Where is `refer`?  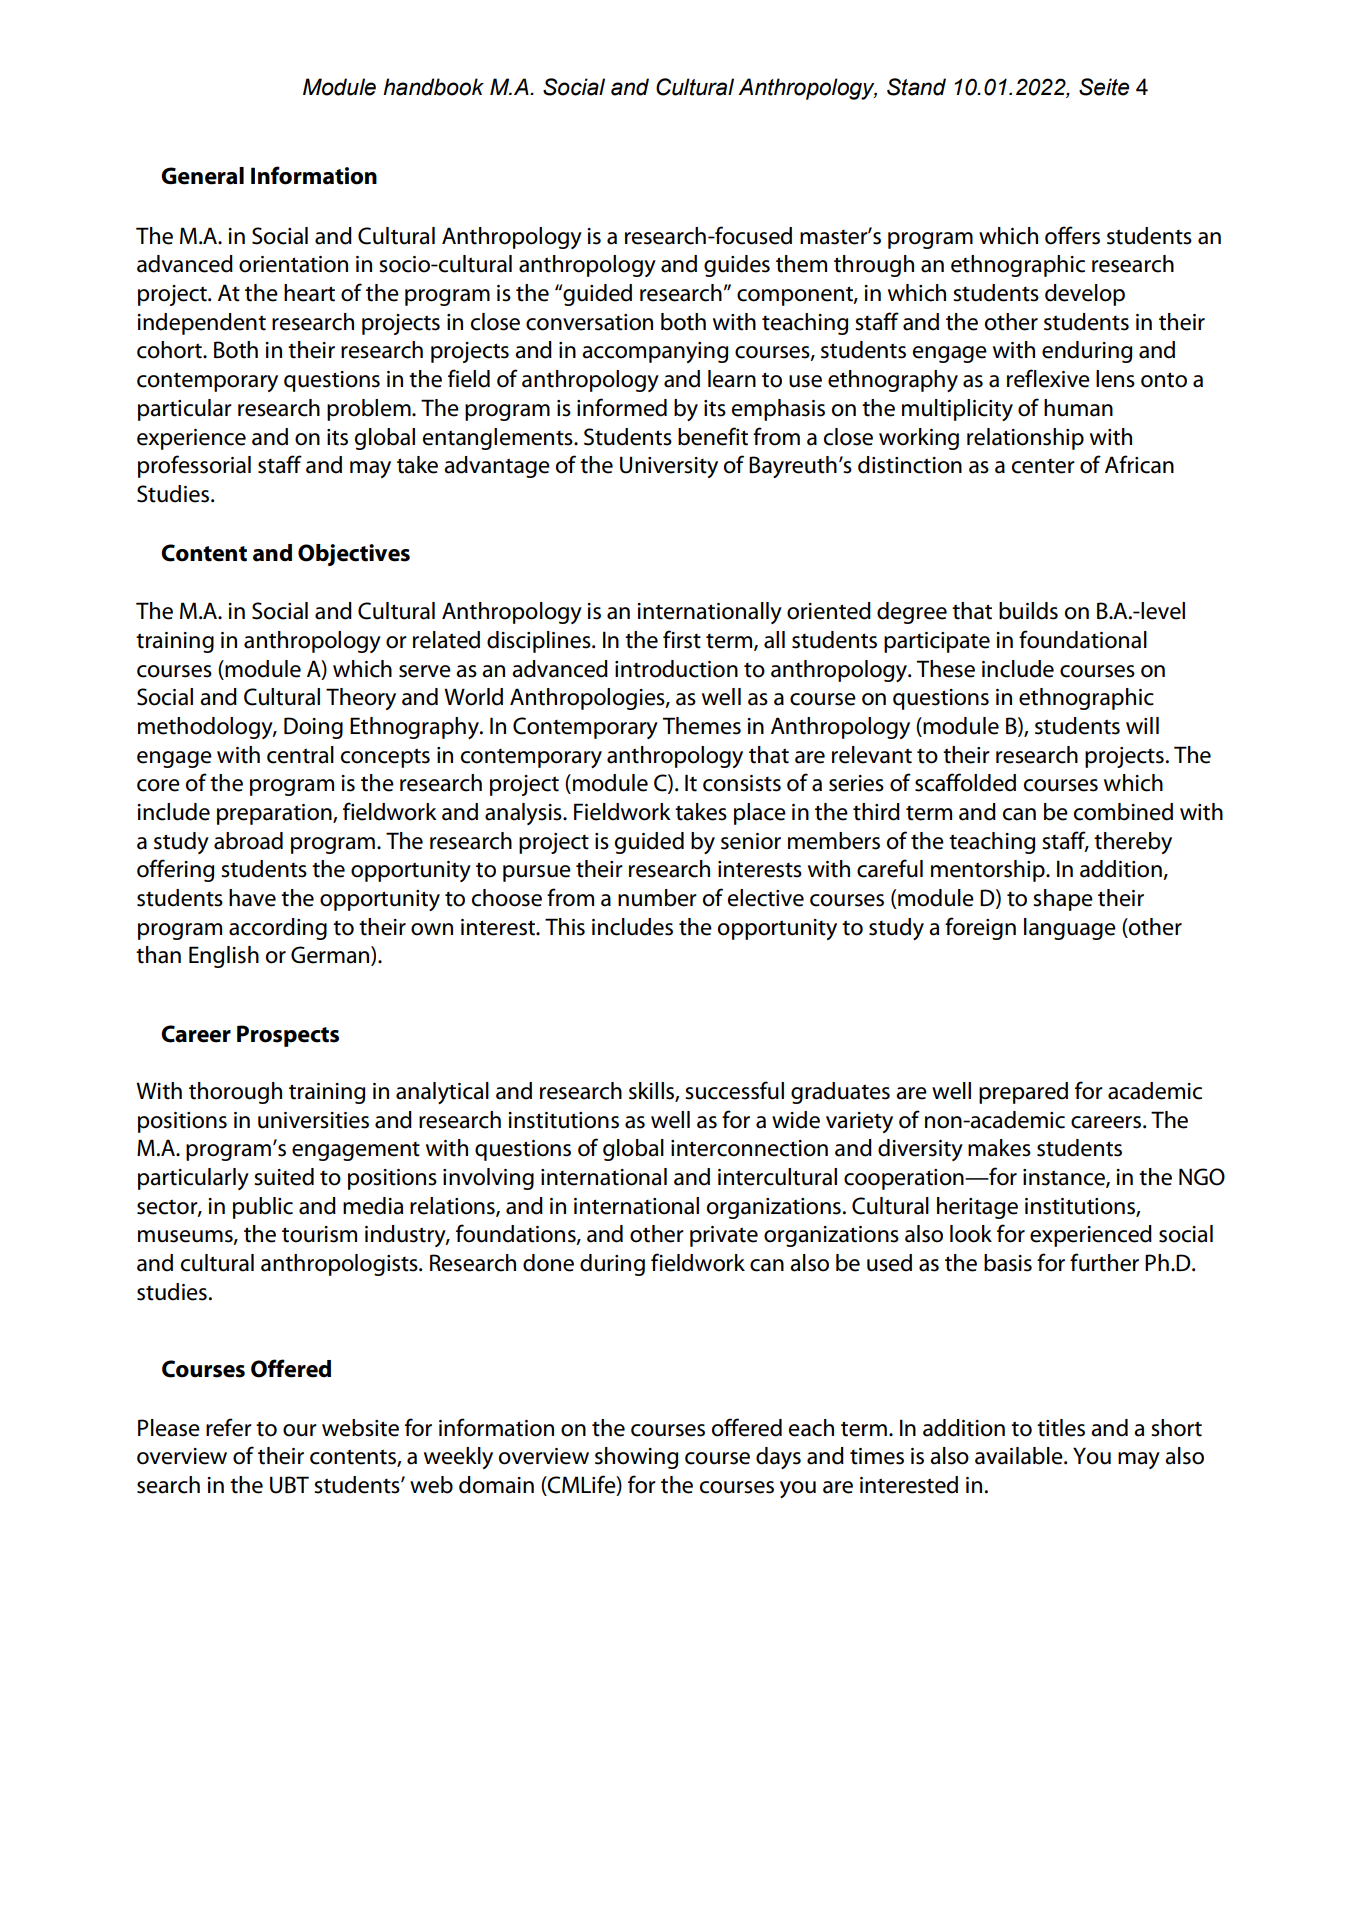
refer is located at coordinates (229, 1427).
